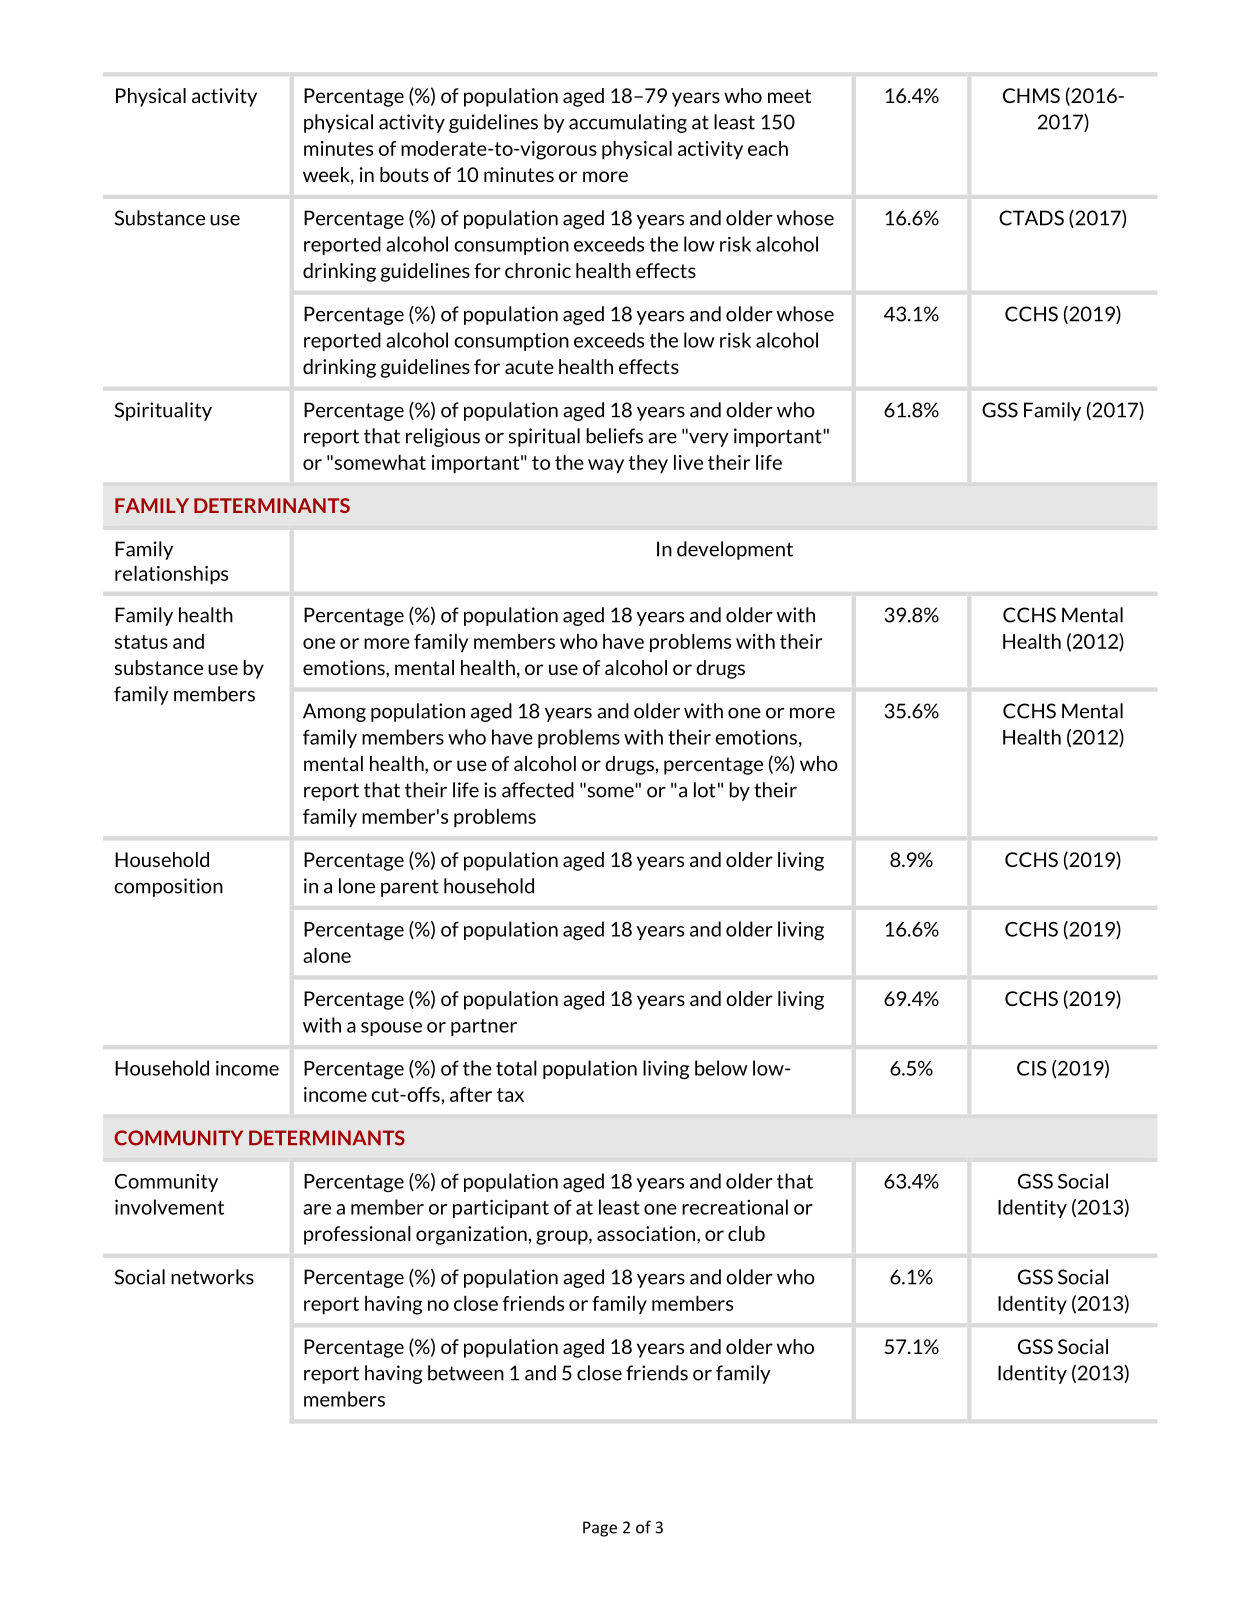  I want to click on accumulating, so click(628, 123).
